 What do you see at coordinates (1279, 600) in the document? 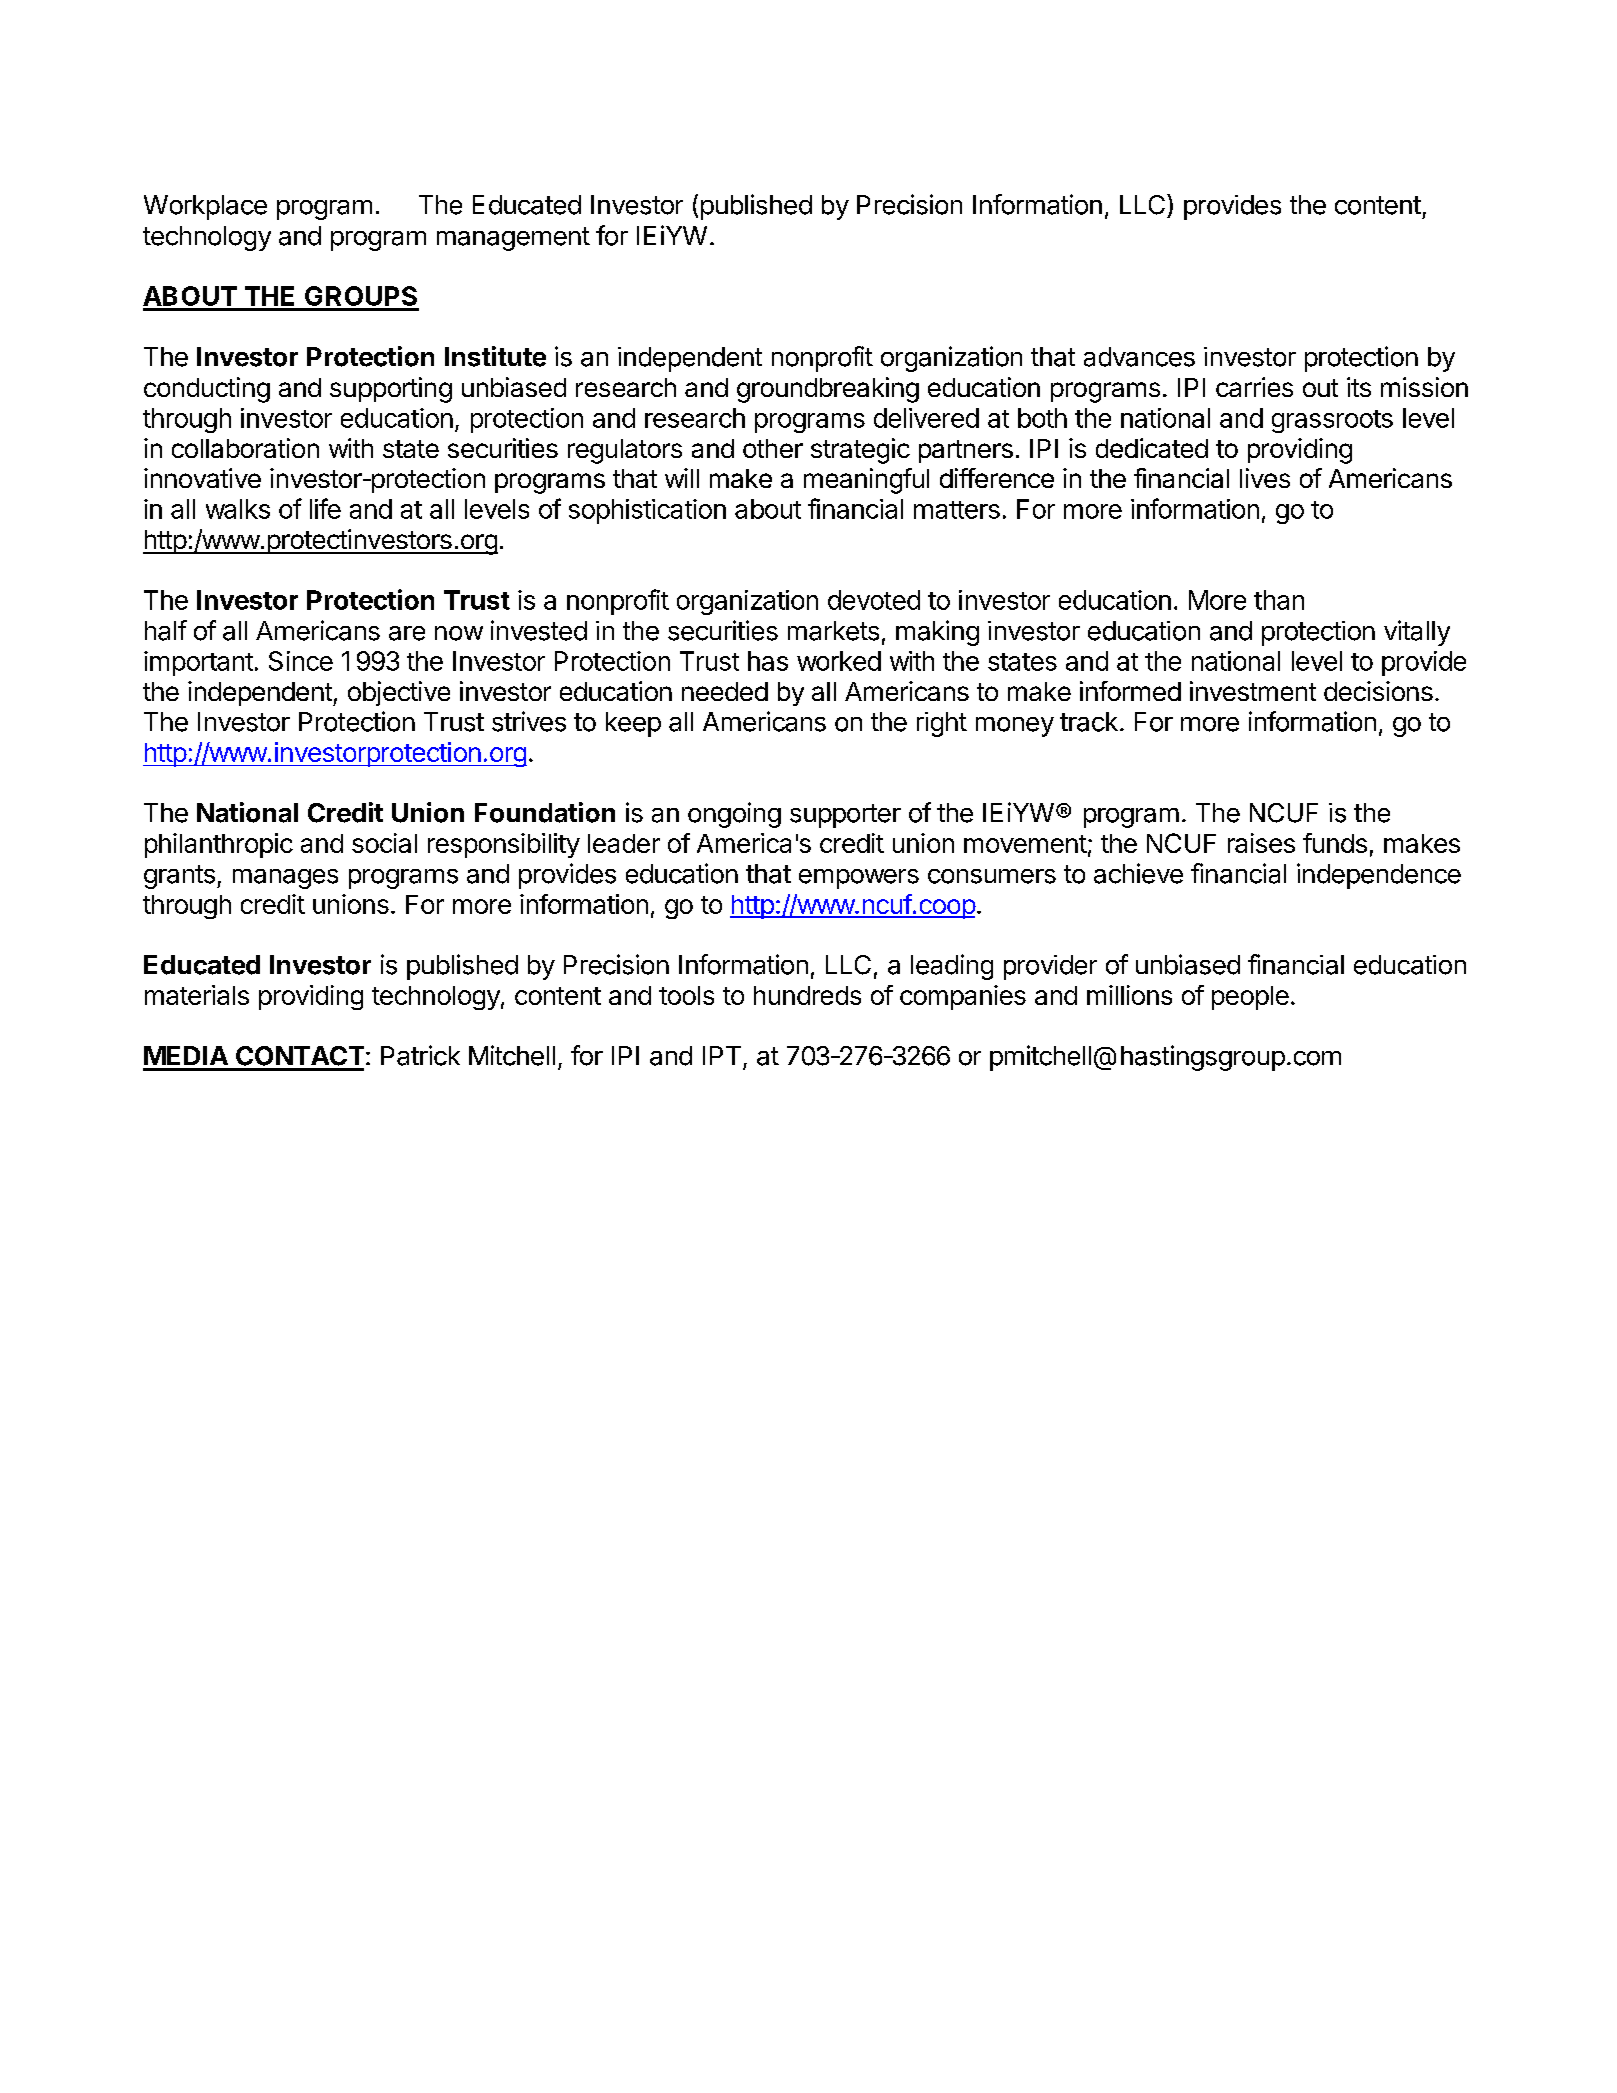
I see `than` at bounding box center [1279, 600].
